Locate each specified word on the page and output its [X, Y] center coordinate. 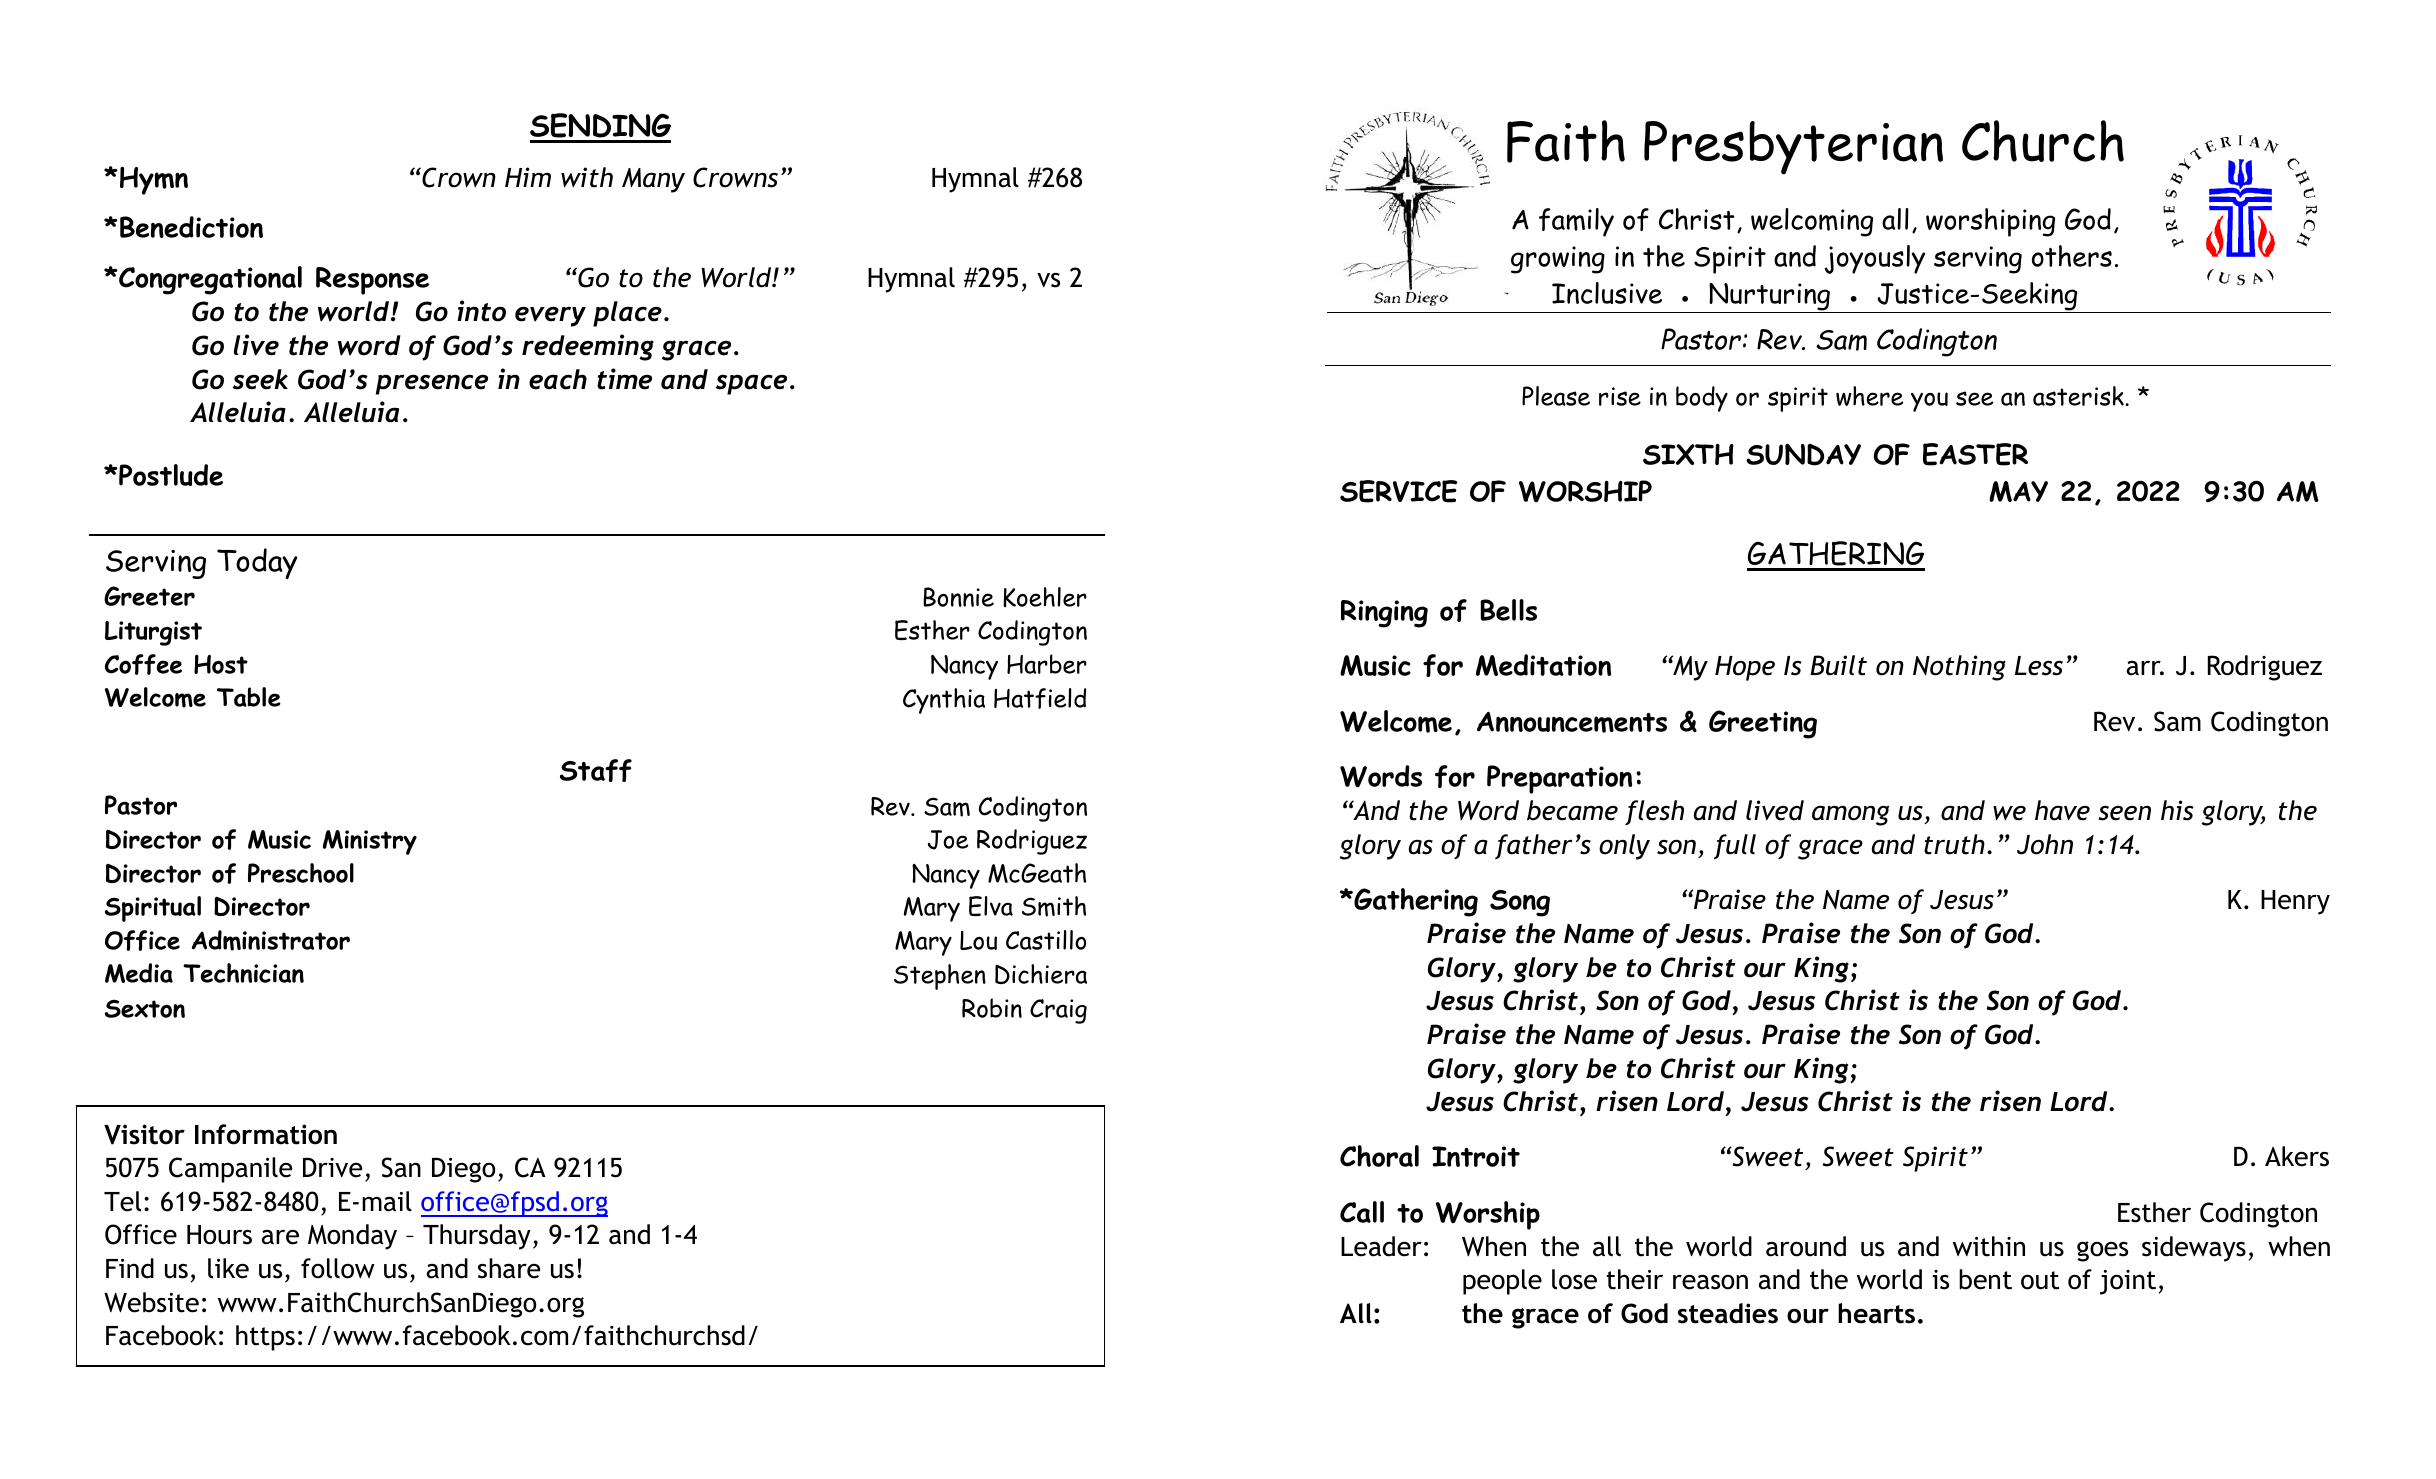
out [2040, 1280]
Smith [1054, 906]
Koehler [1045, 597]
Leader [1381, 1246]
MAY [2018, 491]
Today [257, 563]
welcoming [1812, 222]
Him [528, 177]
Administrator [271, 940]
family [1576, 222]
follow [338, 1268]
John [2045, 844]
